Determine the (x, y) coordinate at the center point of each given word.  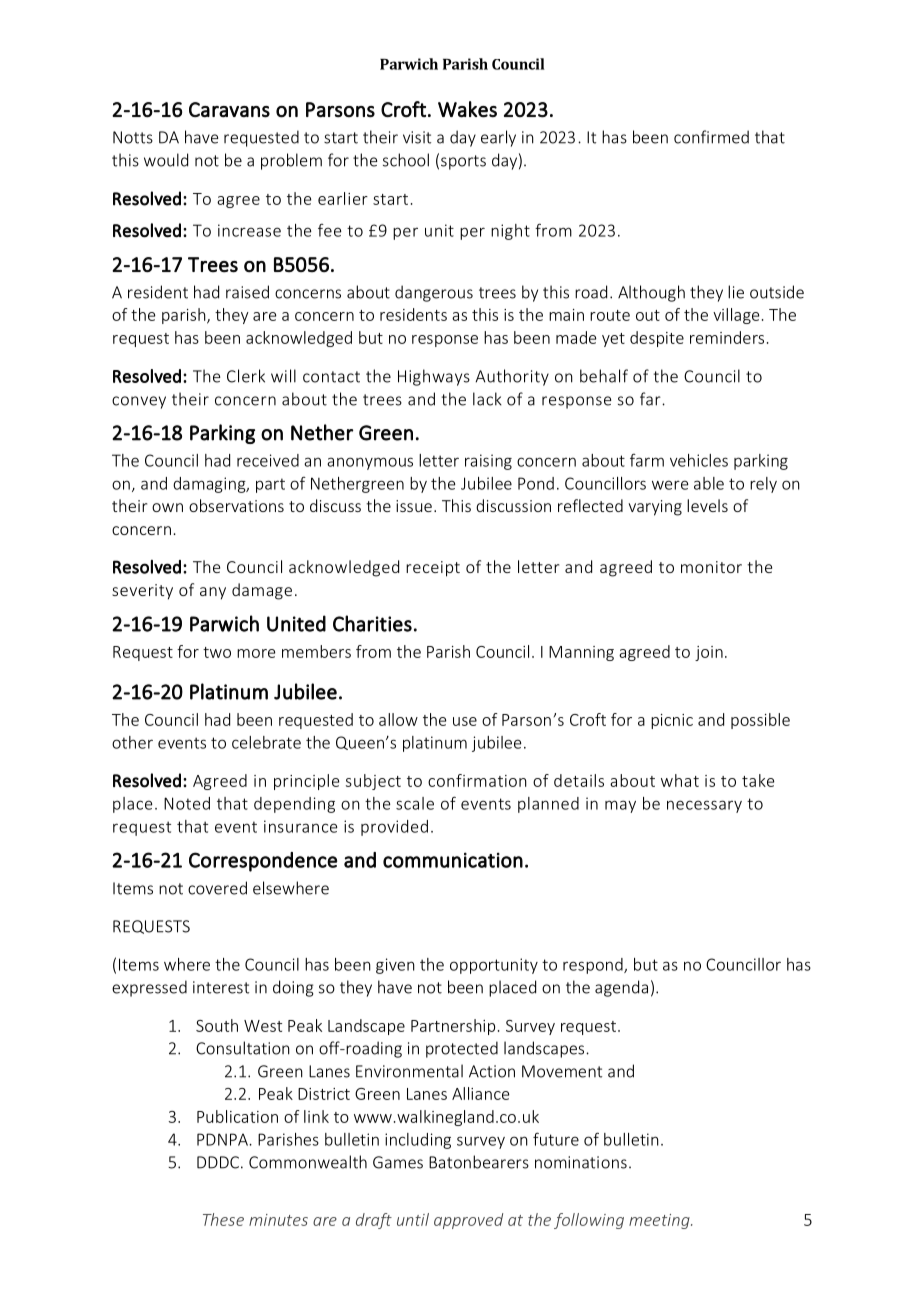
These (223, 1219)
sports (463, 162)
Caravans (229, 110)
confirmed (711, 137)
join (709, 653)
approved (468, 1221)
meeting (660, 1221)
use (465, 721)
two (217, 652)
